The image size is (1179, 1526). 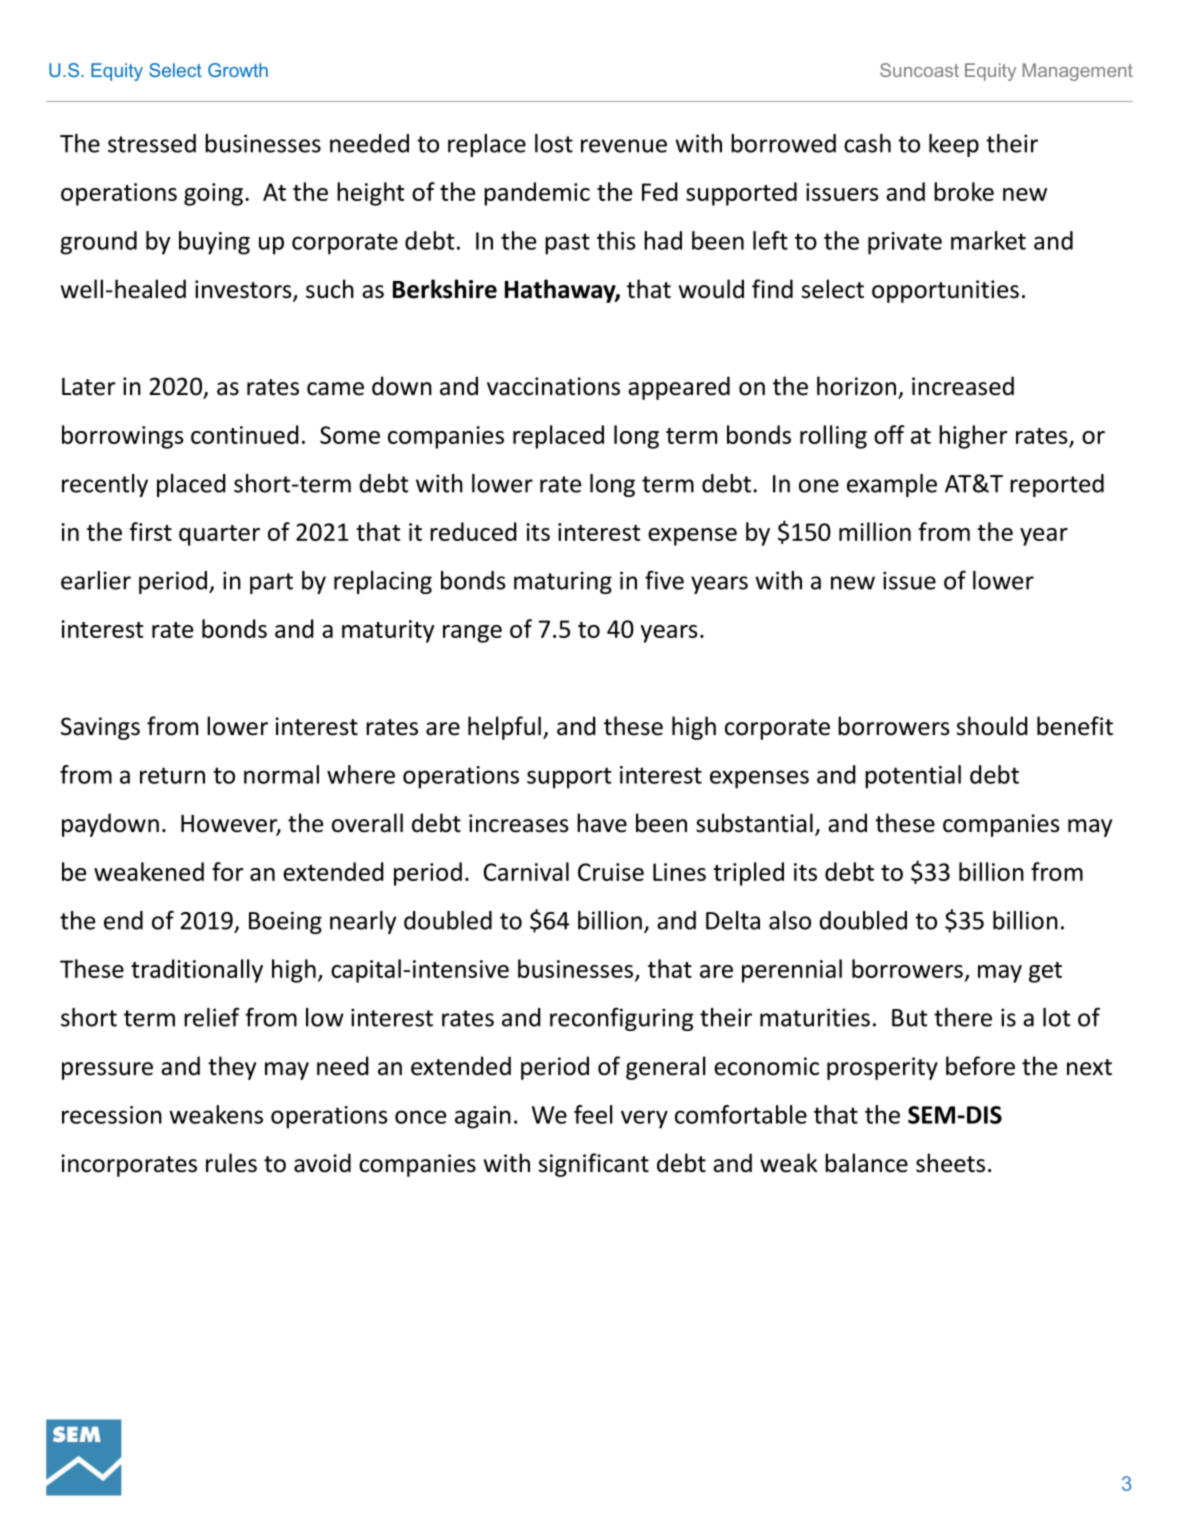 What do you see at coordinates (553, 386) in the document?
I see `vaccinations` at bounding box center [553, 386].
